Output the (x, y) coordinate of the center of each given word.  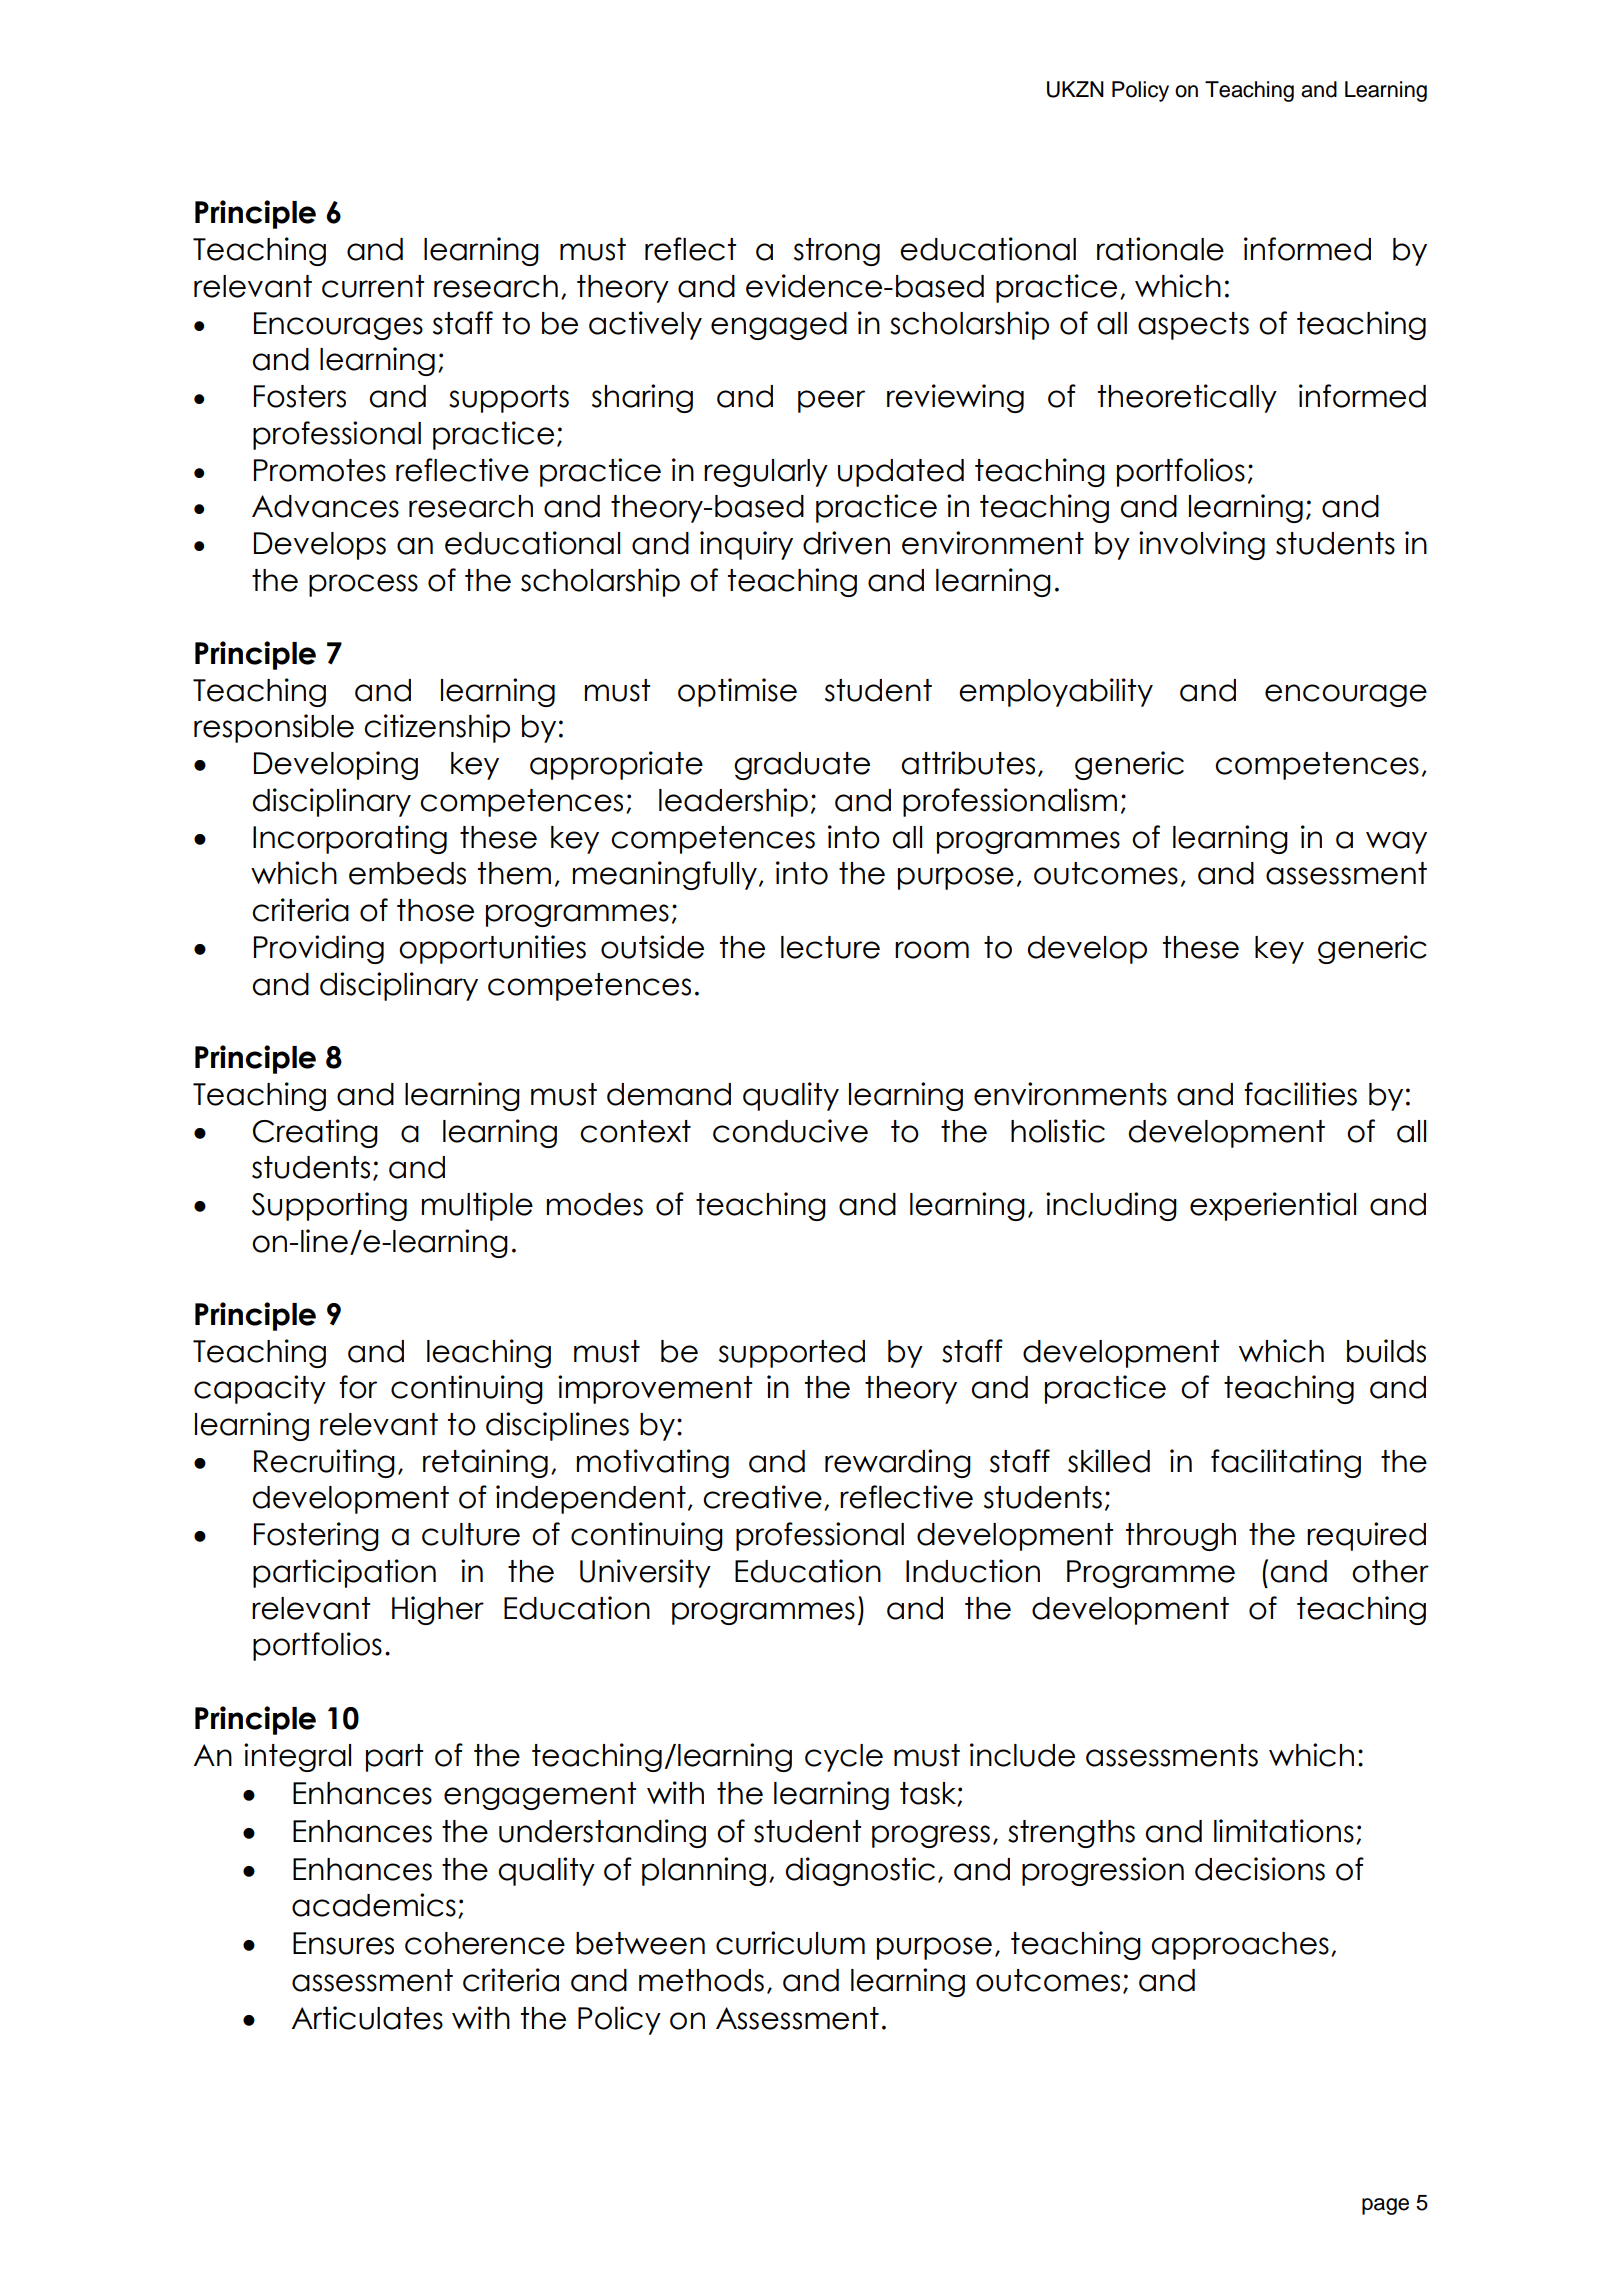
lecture (830, 947)
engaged (779, 326)
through (1181, 1537)
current (373, 286)
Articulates (367, 2018)
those (435, 910)
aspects (1193, 326)
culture (471, 1534)
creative (762, 1497)
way (1396, 842)
